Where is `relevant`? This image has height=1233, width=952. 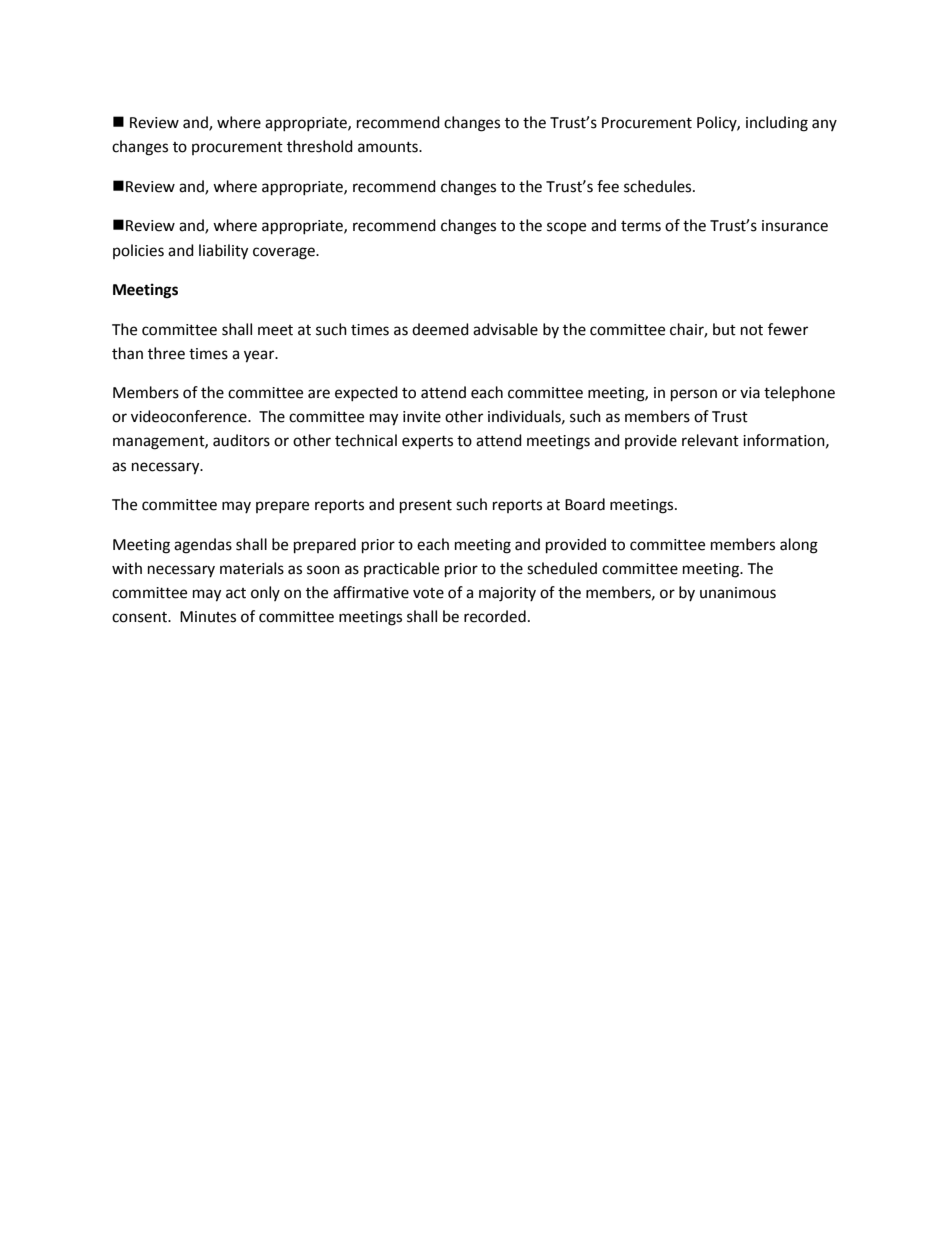
relevant is located at coordinates (710, 440).
